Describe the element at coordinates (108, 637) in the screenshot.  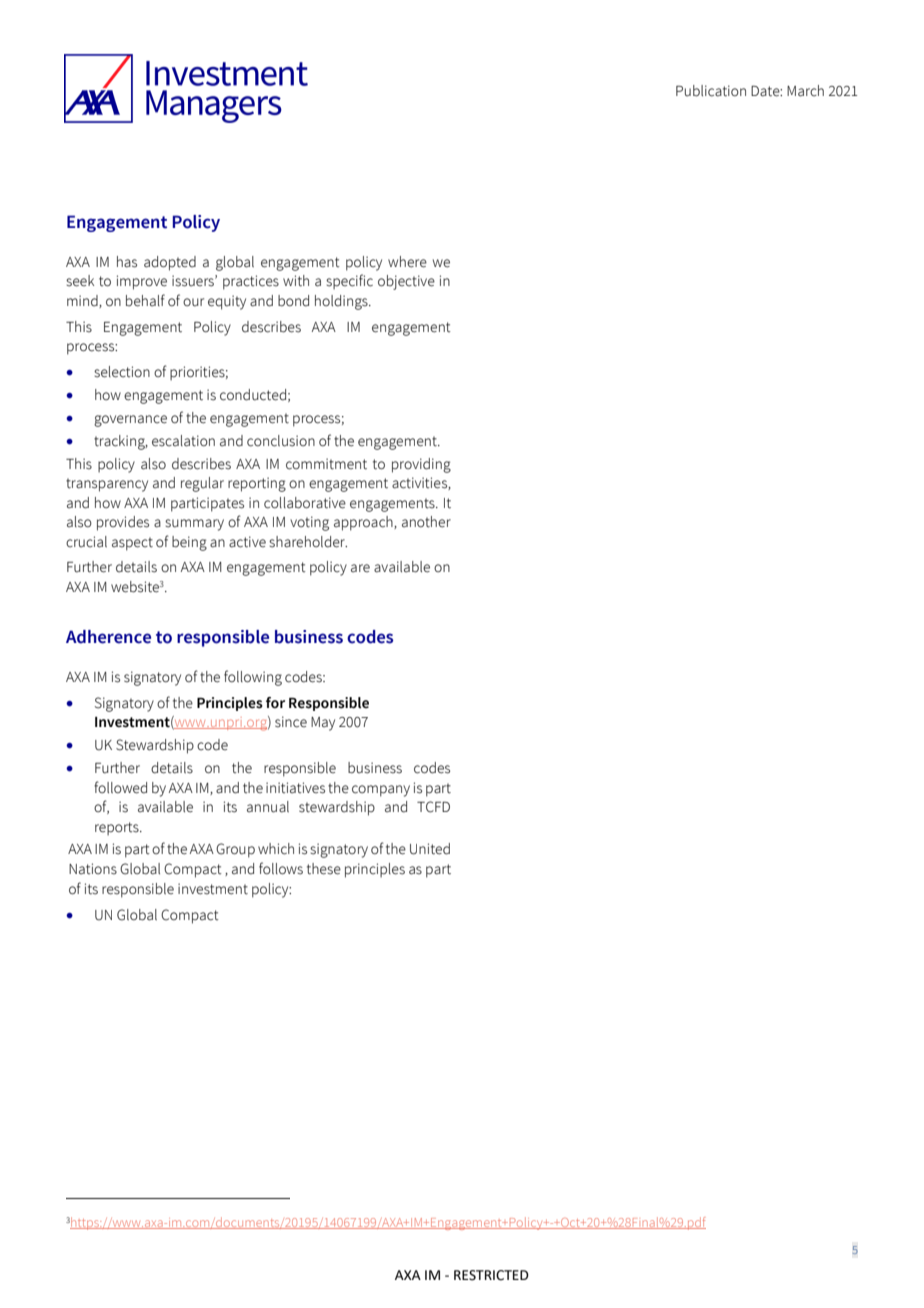
I see `Adherence` at that location.
